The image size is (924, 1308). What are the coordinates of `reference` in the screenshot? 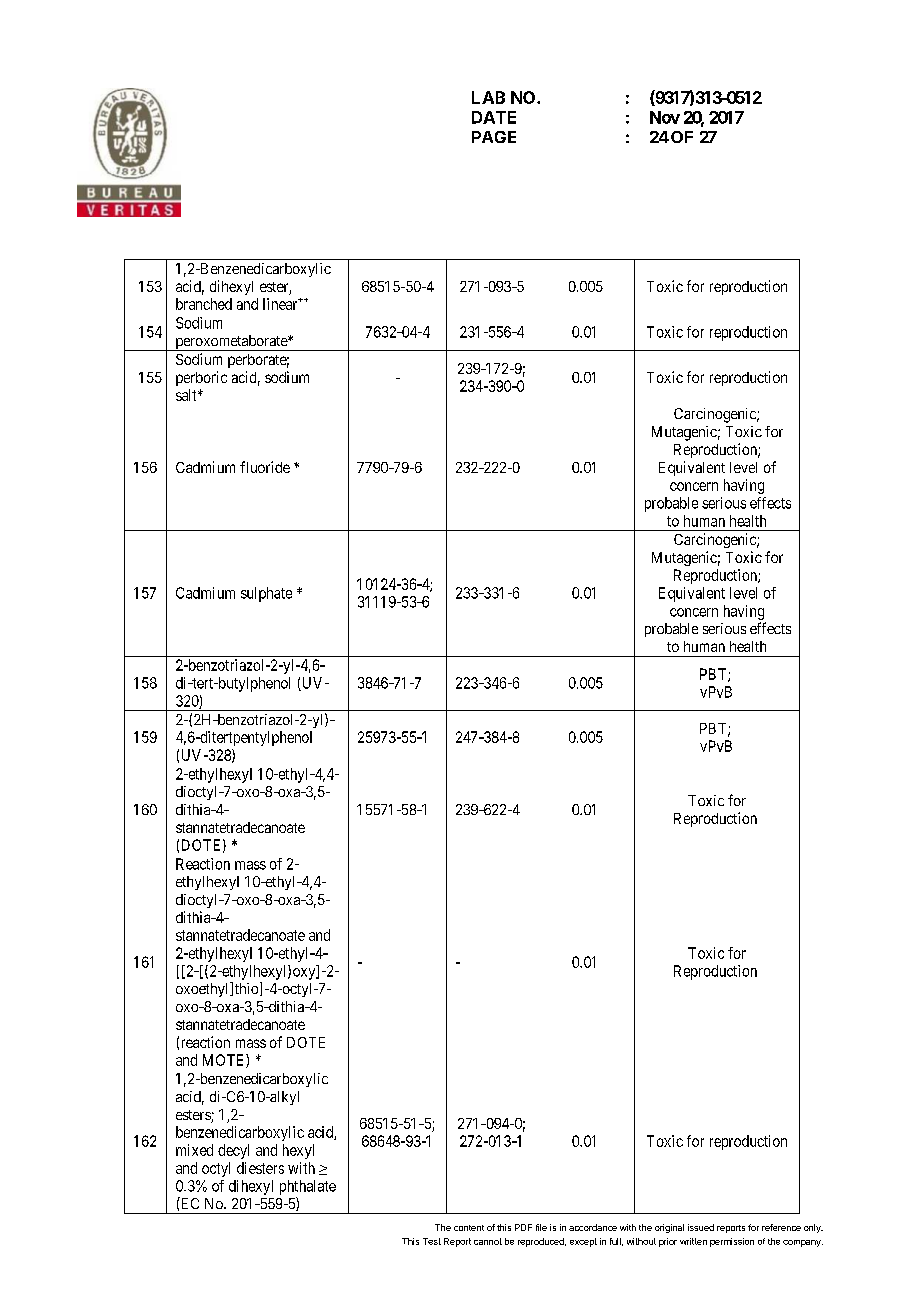 It's located at (781, 1227).
